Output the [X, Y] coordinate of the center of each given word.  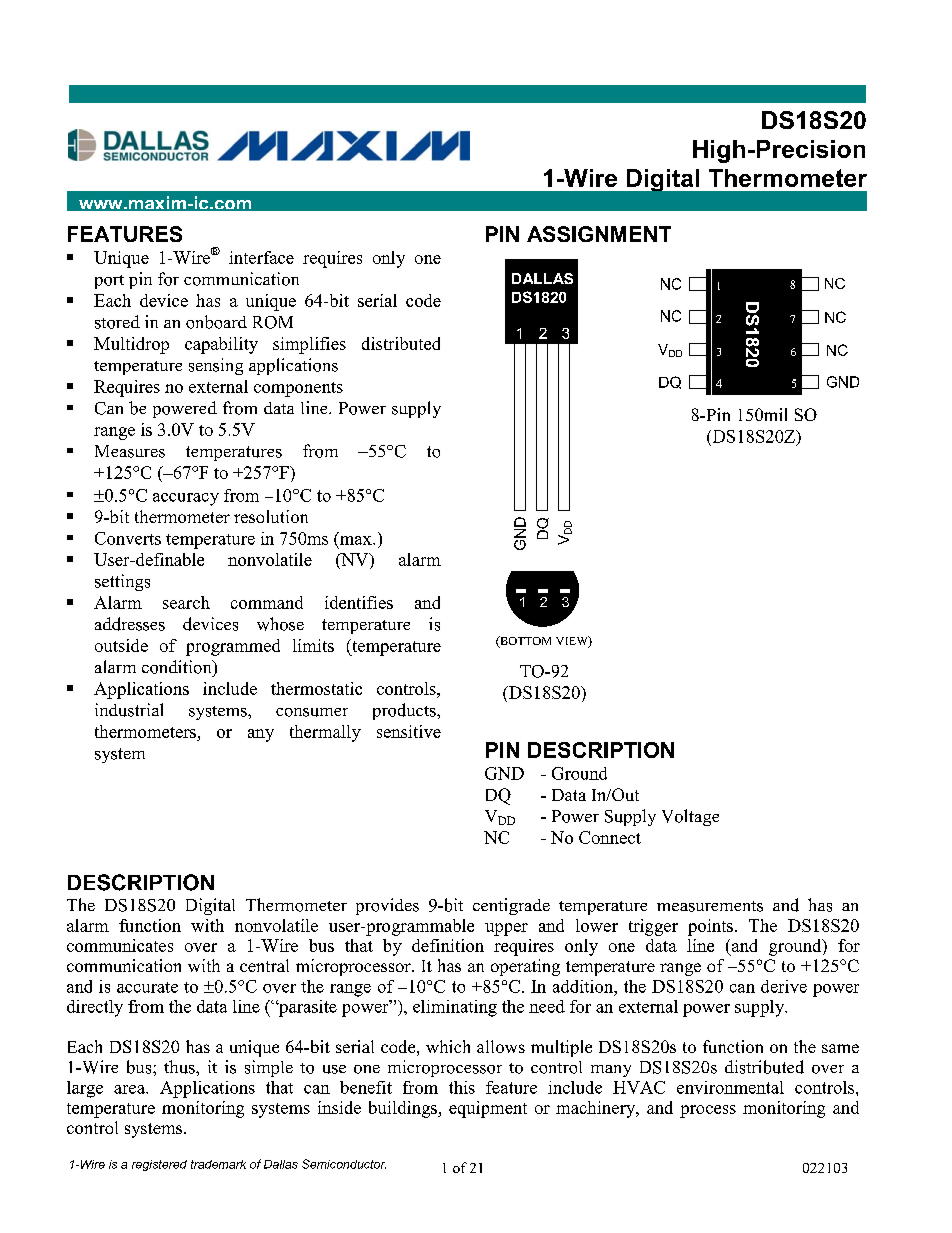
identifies [359, 602]
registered [159, 1165]
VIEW [573, 642]
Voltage [690, 817]
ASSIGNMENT [599, 234]
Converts [128, 538]
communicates [120, 945]
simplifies [309, 345]
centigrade [511, 906]
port [109, 282]
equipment [488, 1109]
